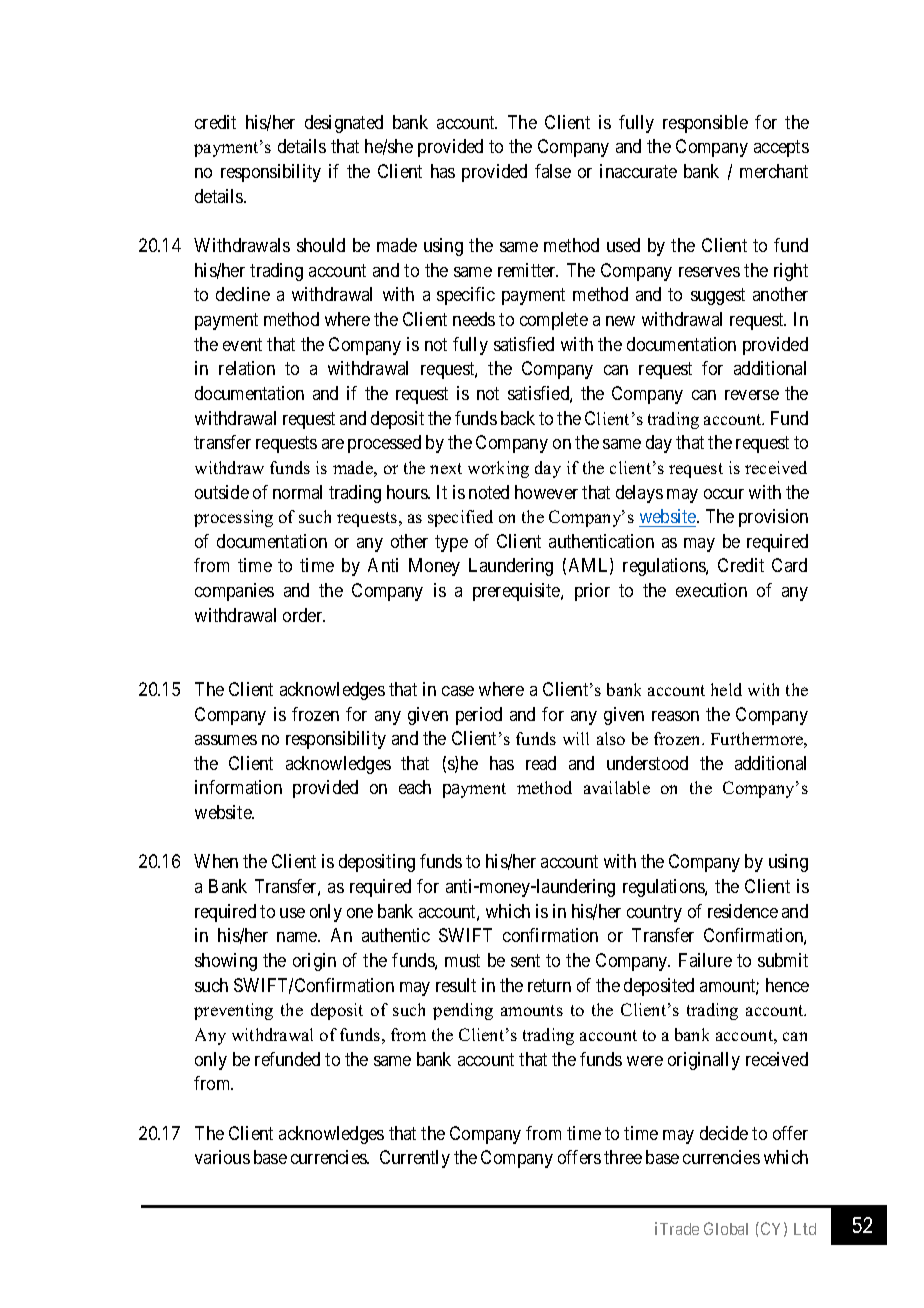 The image size is (924, 1308). Describe the element at coordinates (415, 1159) in the screenshot. I see `Currently` at that location.
